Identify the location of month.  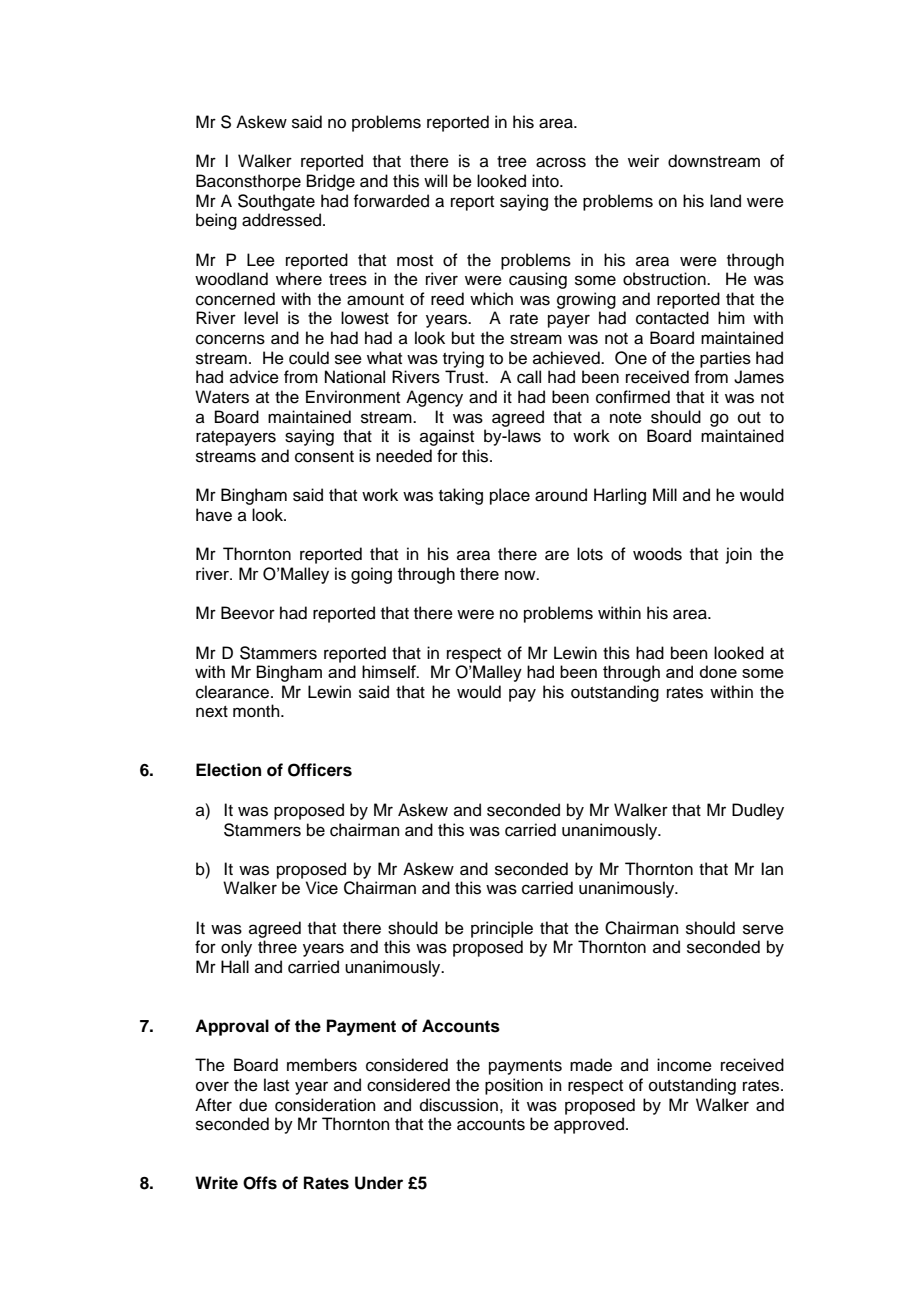
(257, 711).
